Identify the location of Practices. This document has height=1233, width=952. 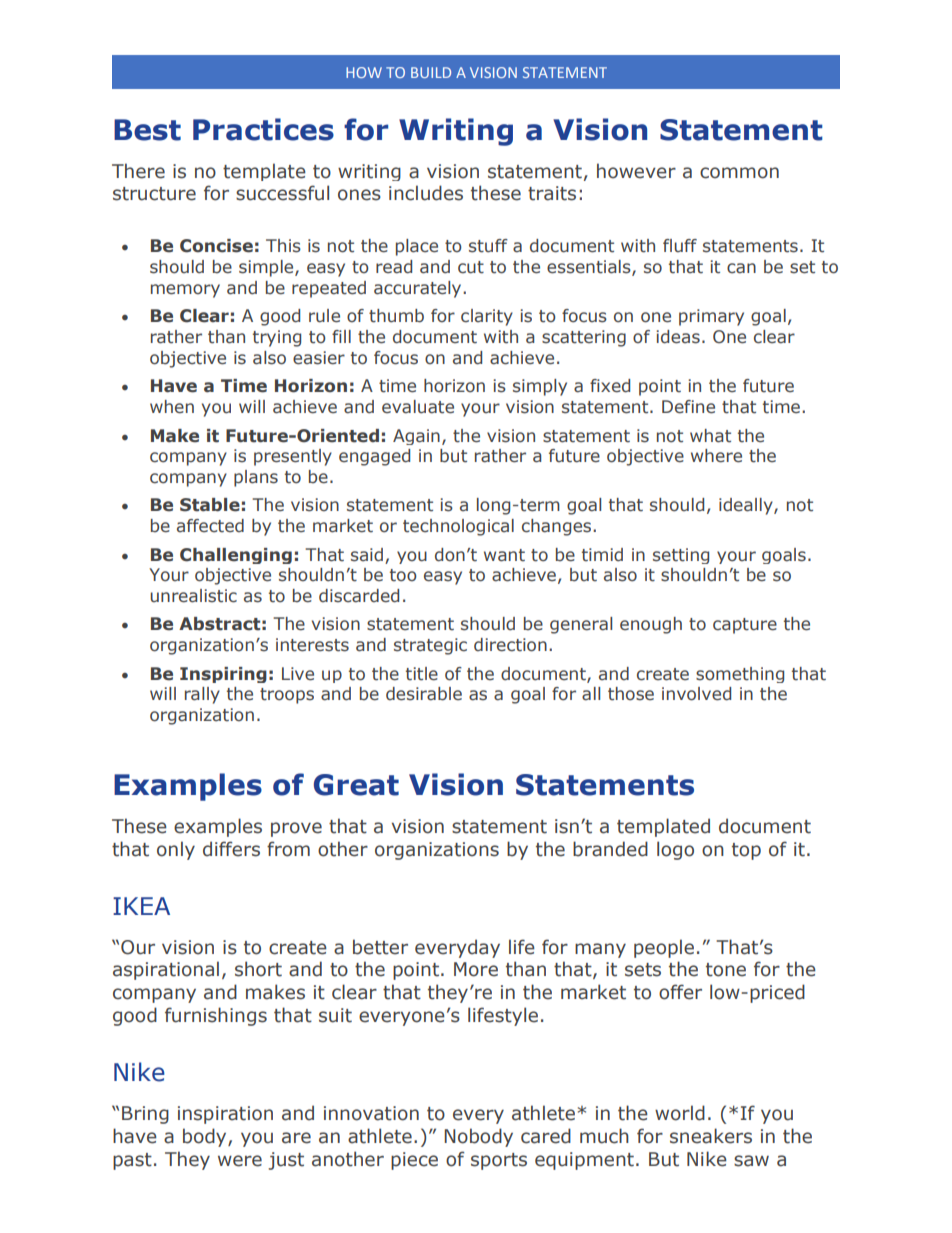
(263, 129).
